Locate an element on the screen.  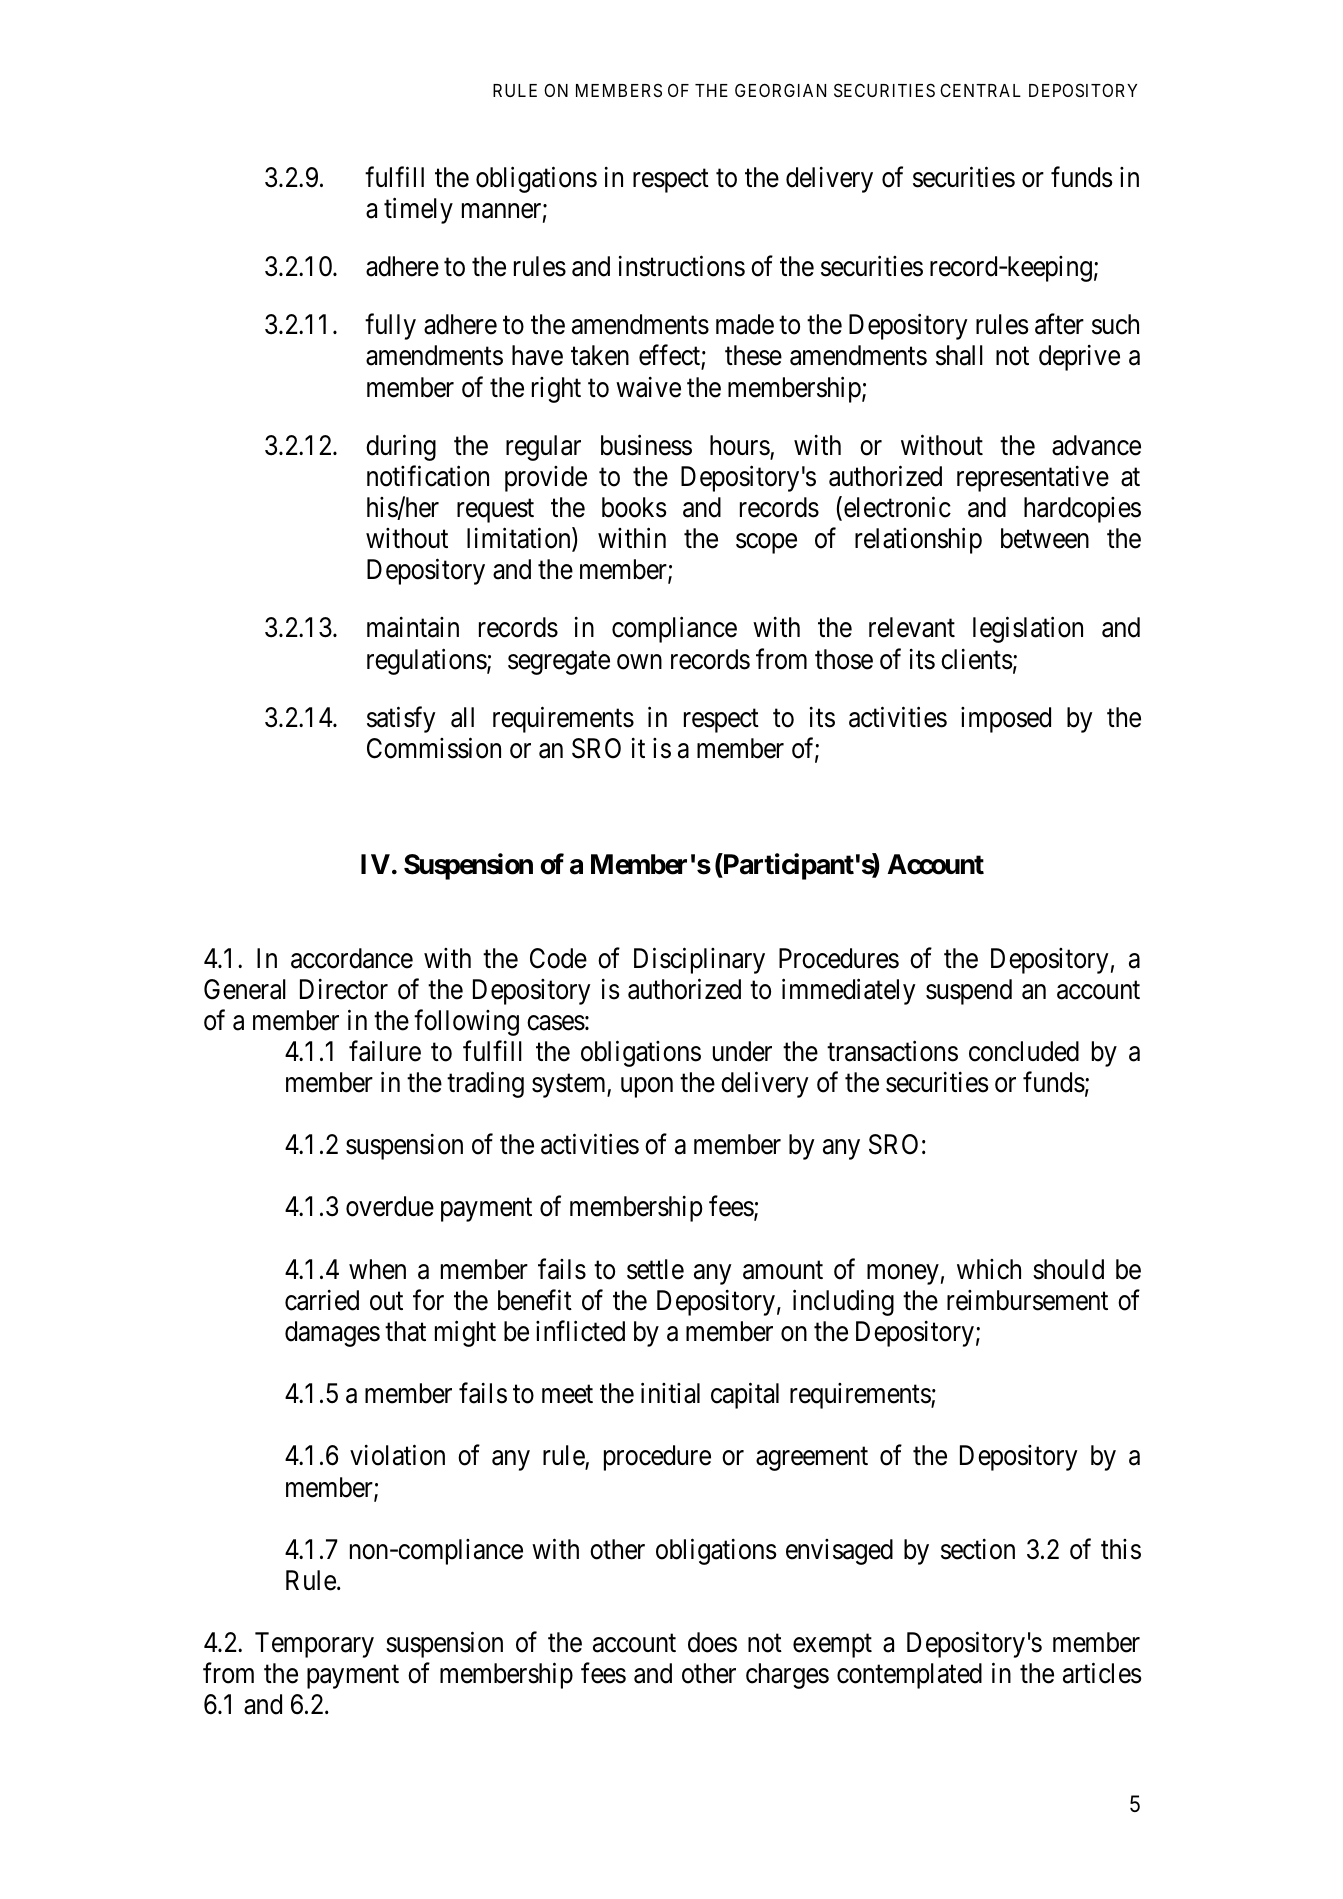
Disciplinary is located at coordinates (699, 960).
